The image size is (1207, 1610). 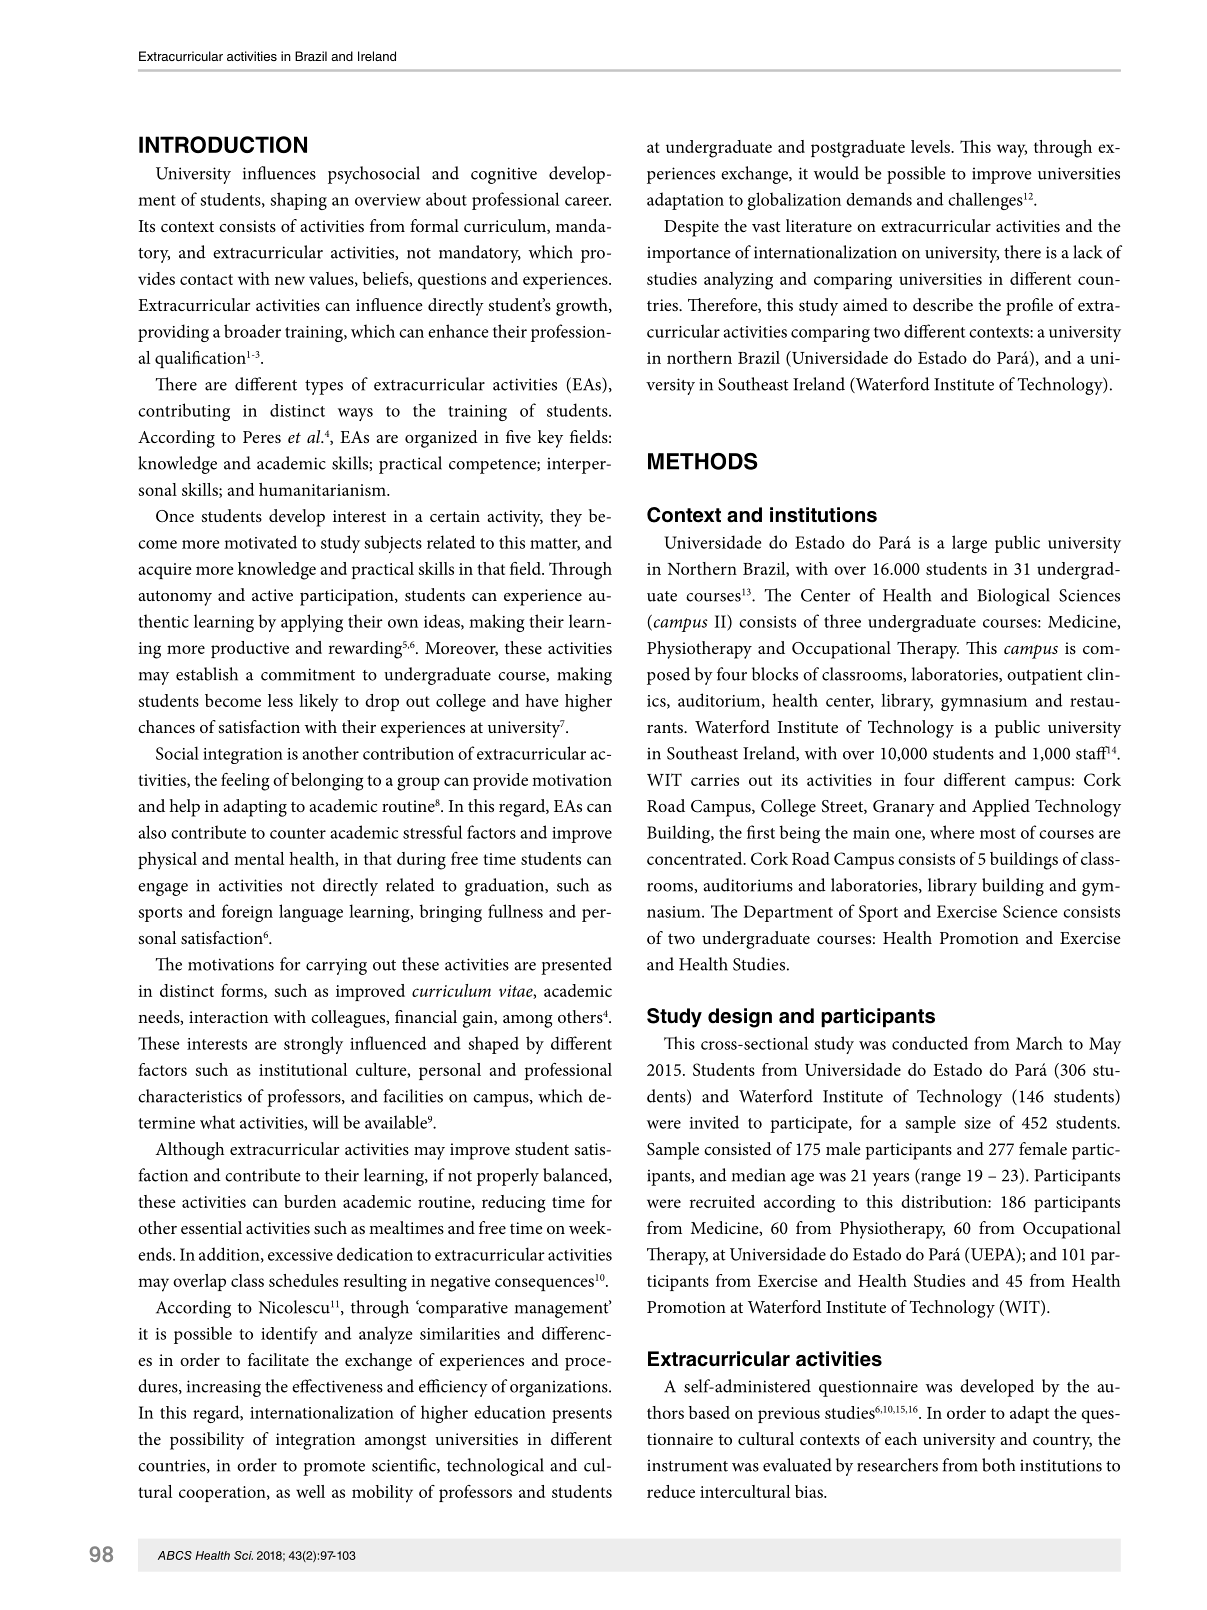 What do you see at coordinates (310, 1491) in the screenshot?
I see `well` at bounding box center [310, 1491].
